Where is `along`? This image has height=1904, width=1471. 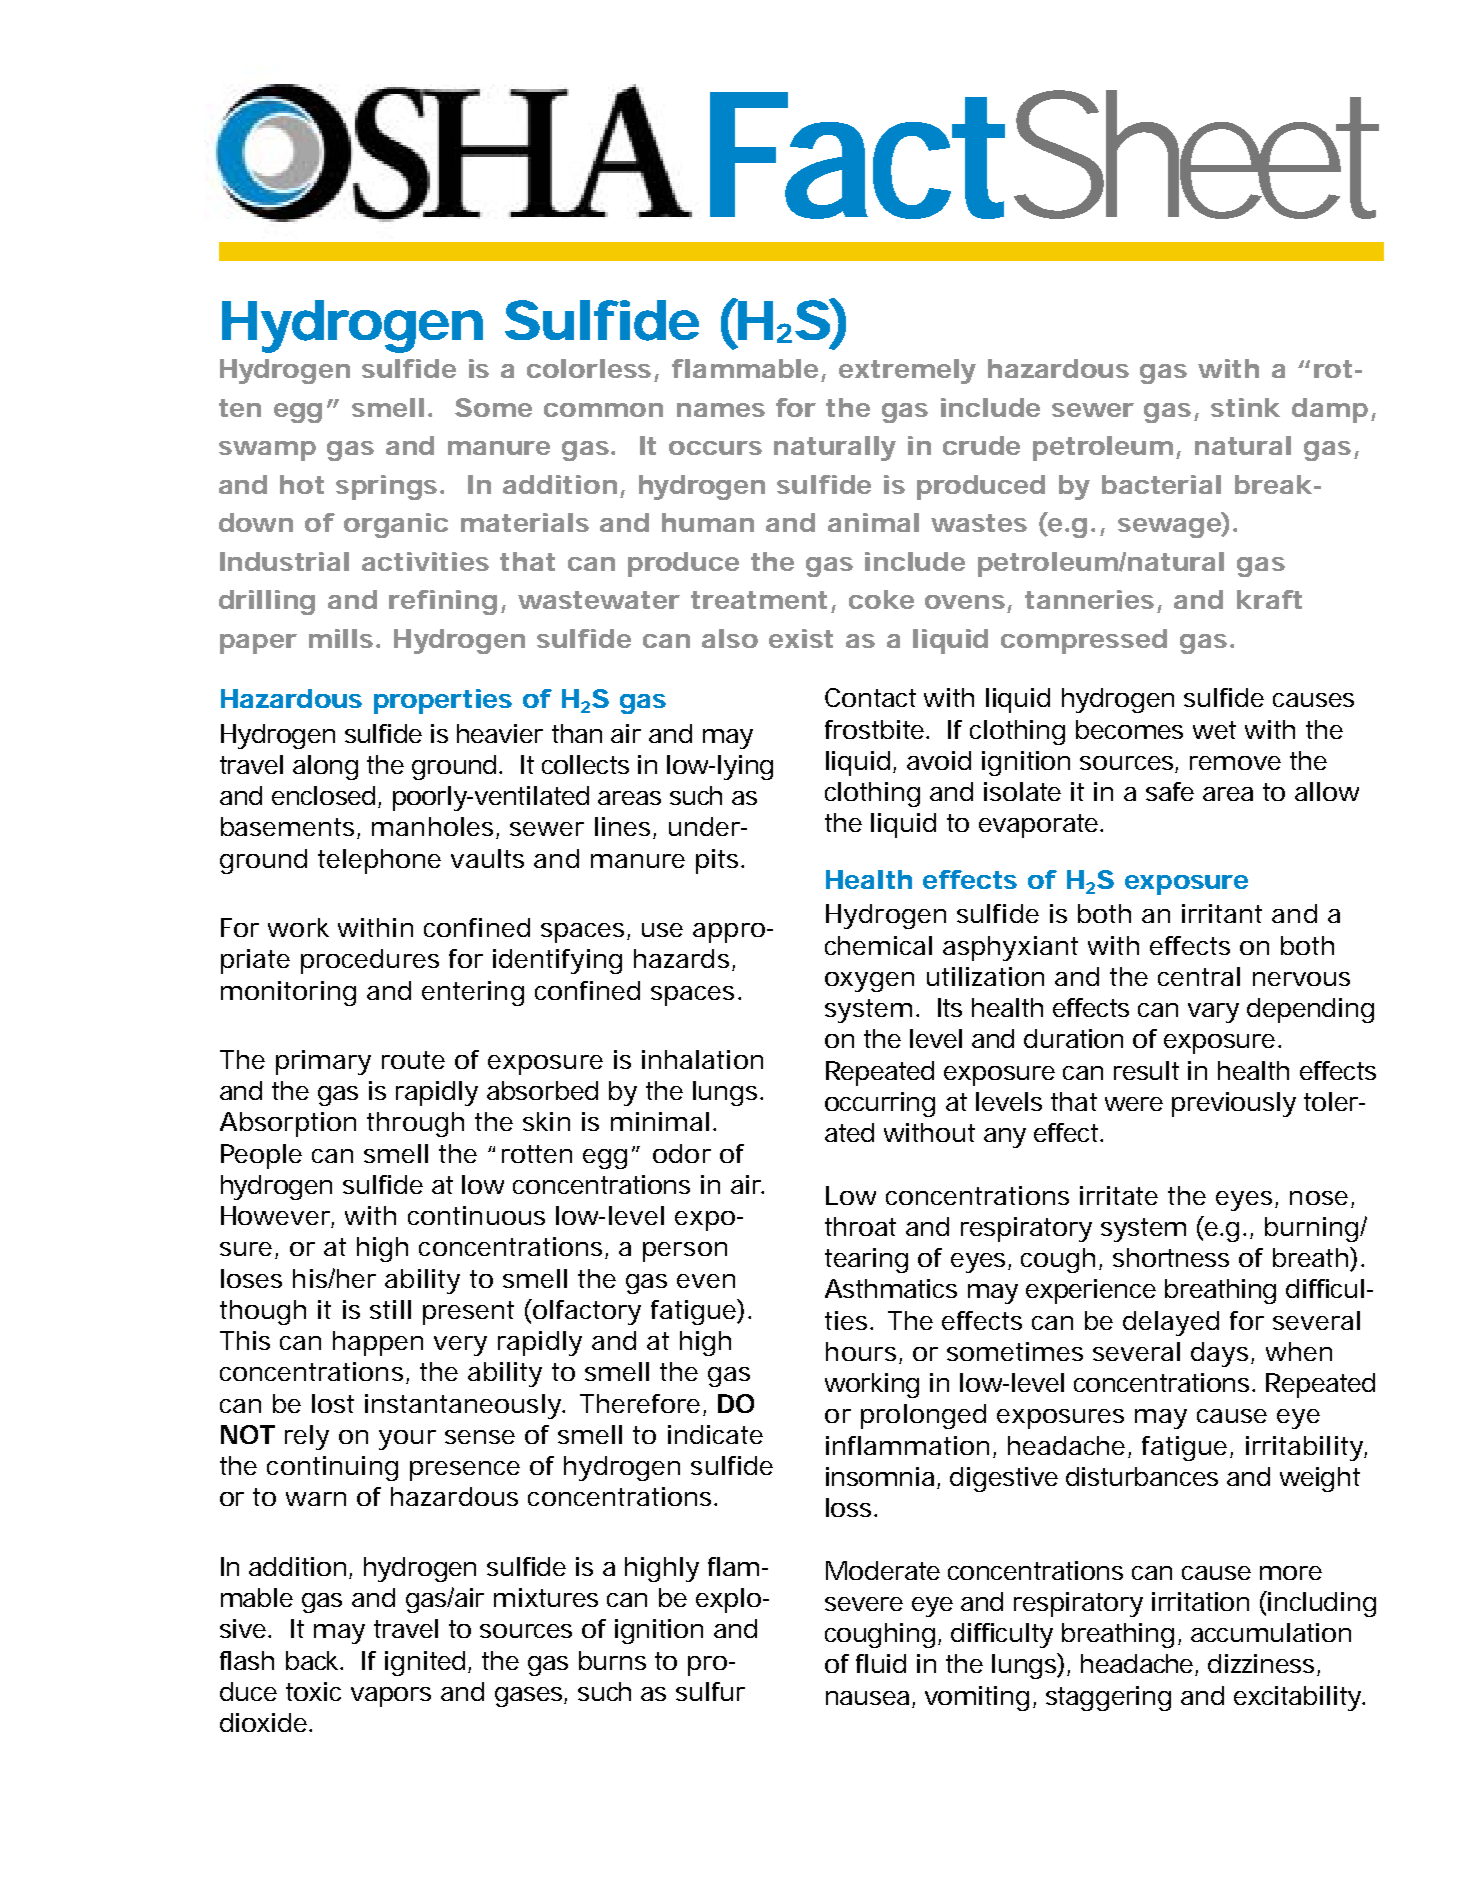 along is located at coordinates (325, 767).
